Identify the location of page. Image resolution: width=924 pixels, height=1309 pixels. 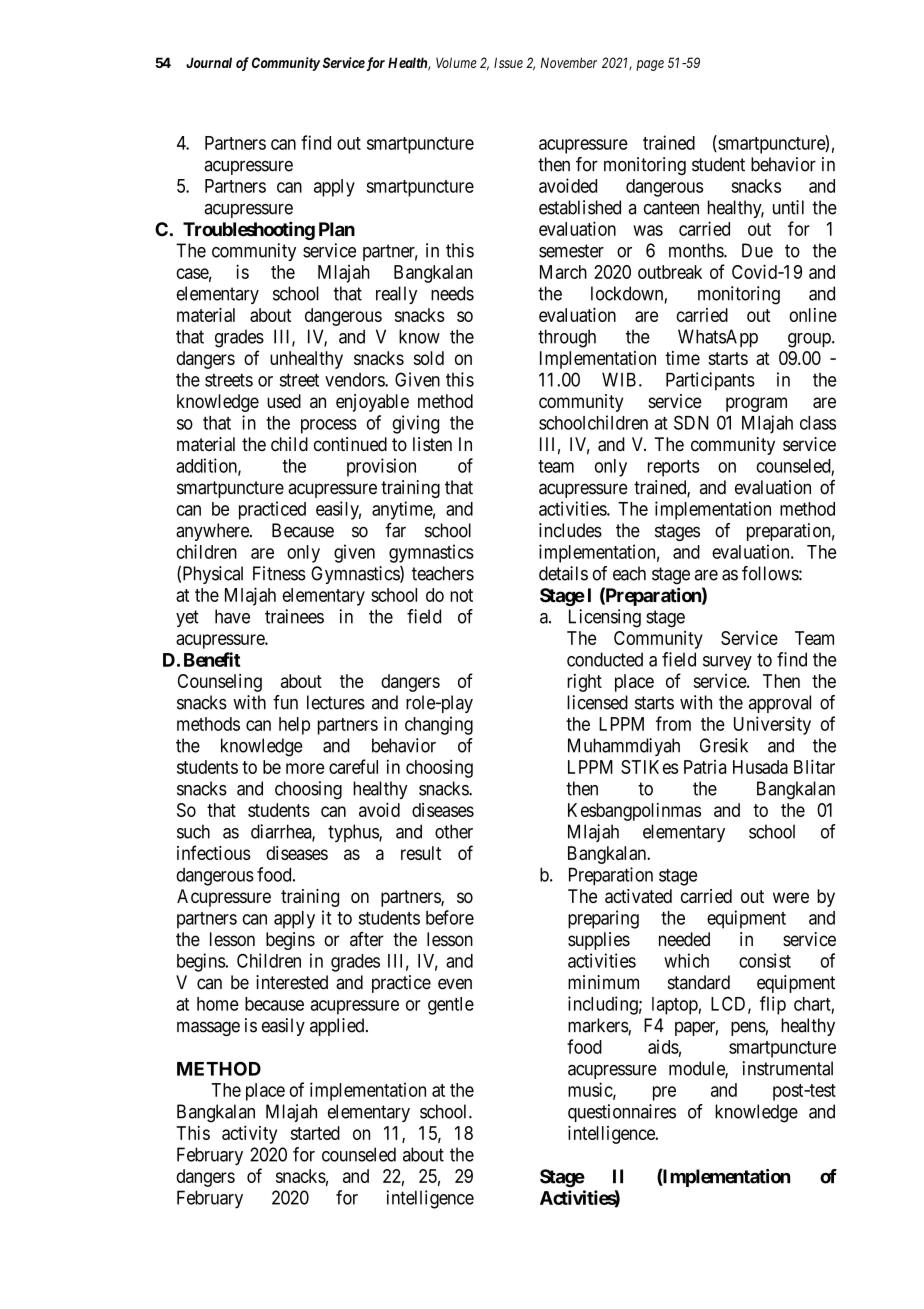
(650, 65).
